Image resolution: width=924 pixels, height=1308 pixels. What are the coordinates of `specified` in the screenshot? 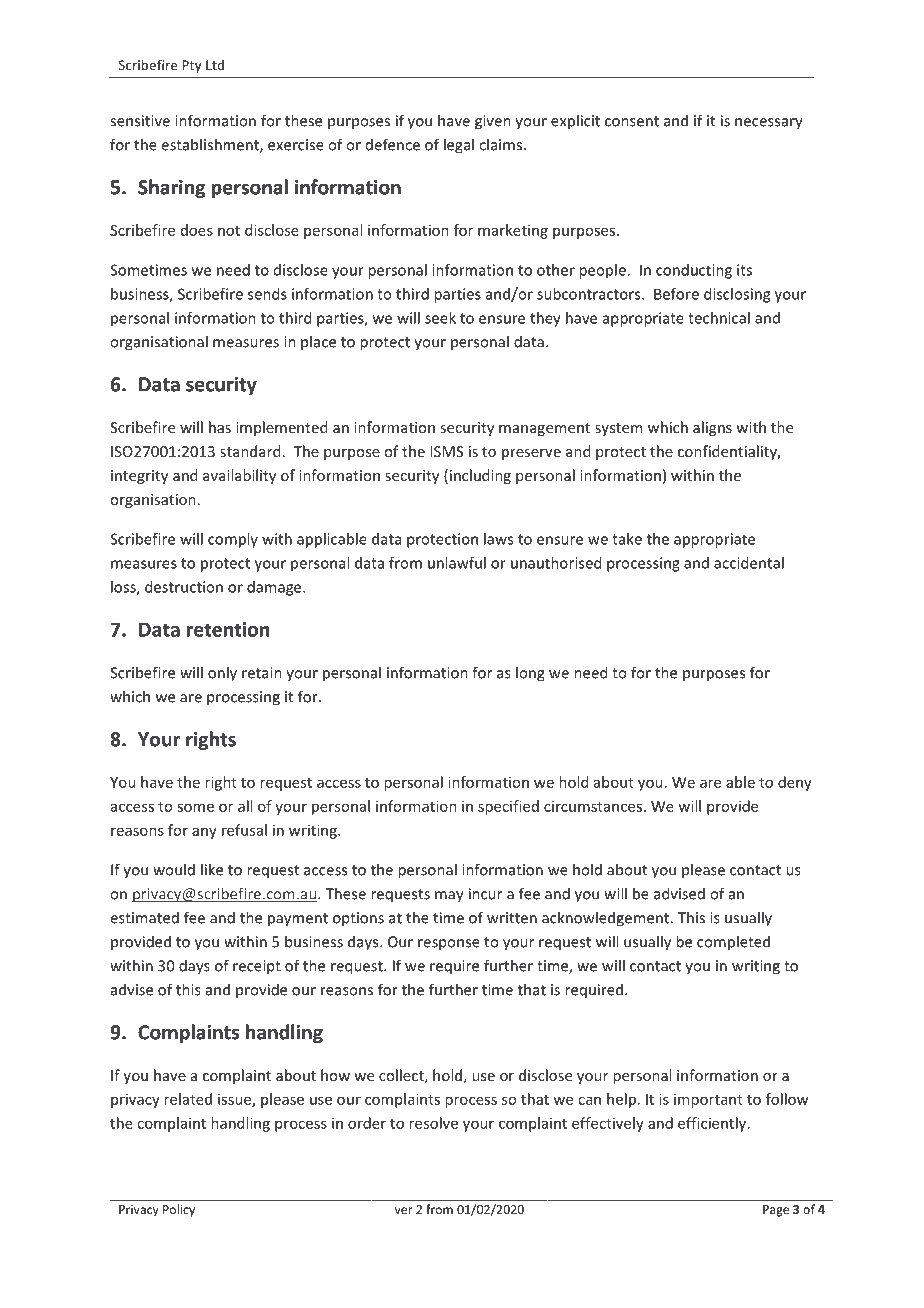 It's located at (508, 807).
